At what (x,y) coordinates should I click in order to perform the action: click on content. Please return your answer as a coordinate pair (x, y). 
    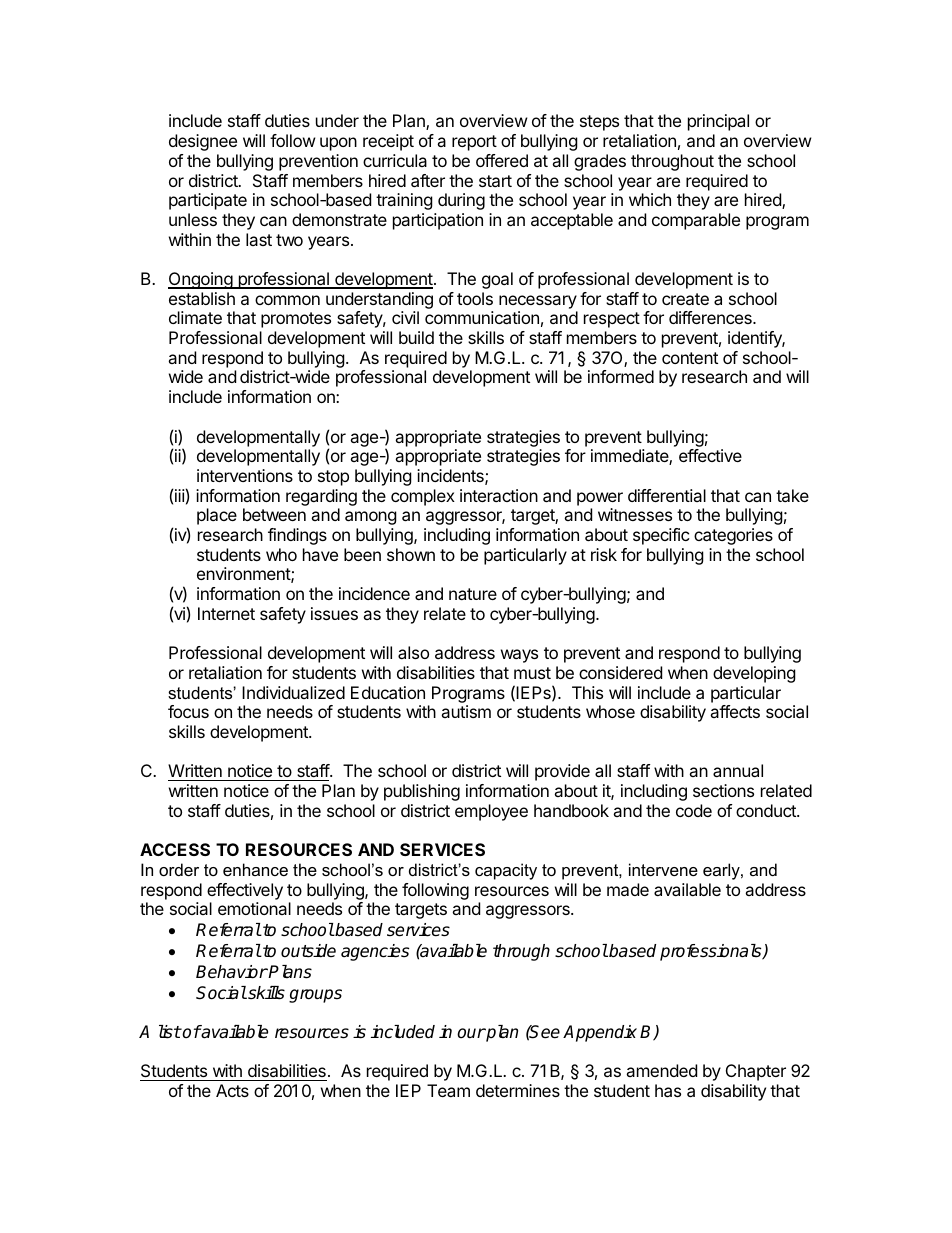
    Looking at the image, I should click on (690, 358).
